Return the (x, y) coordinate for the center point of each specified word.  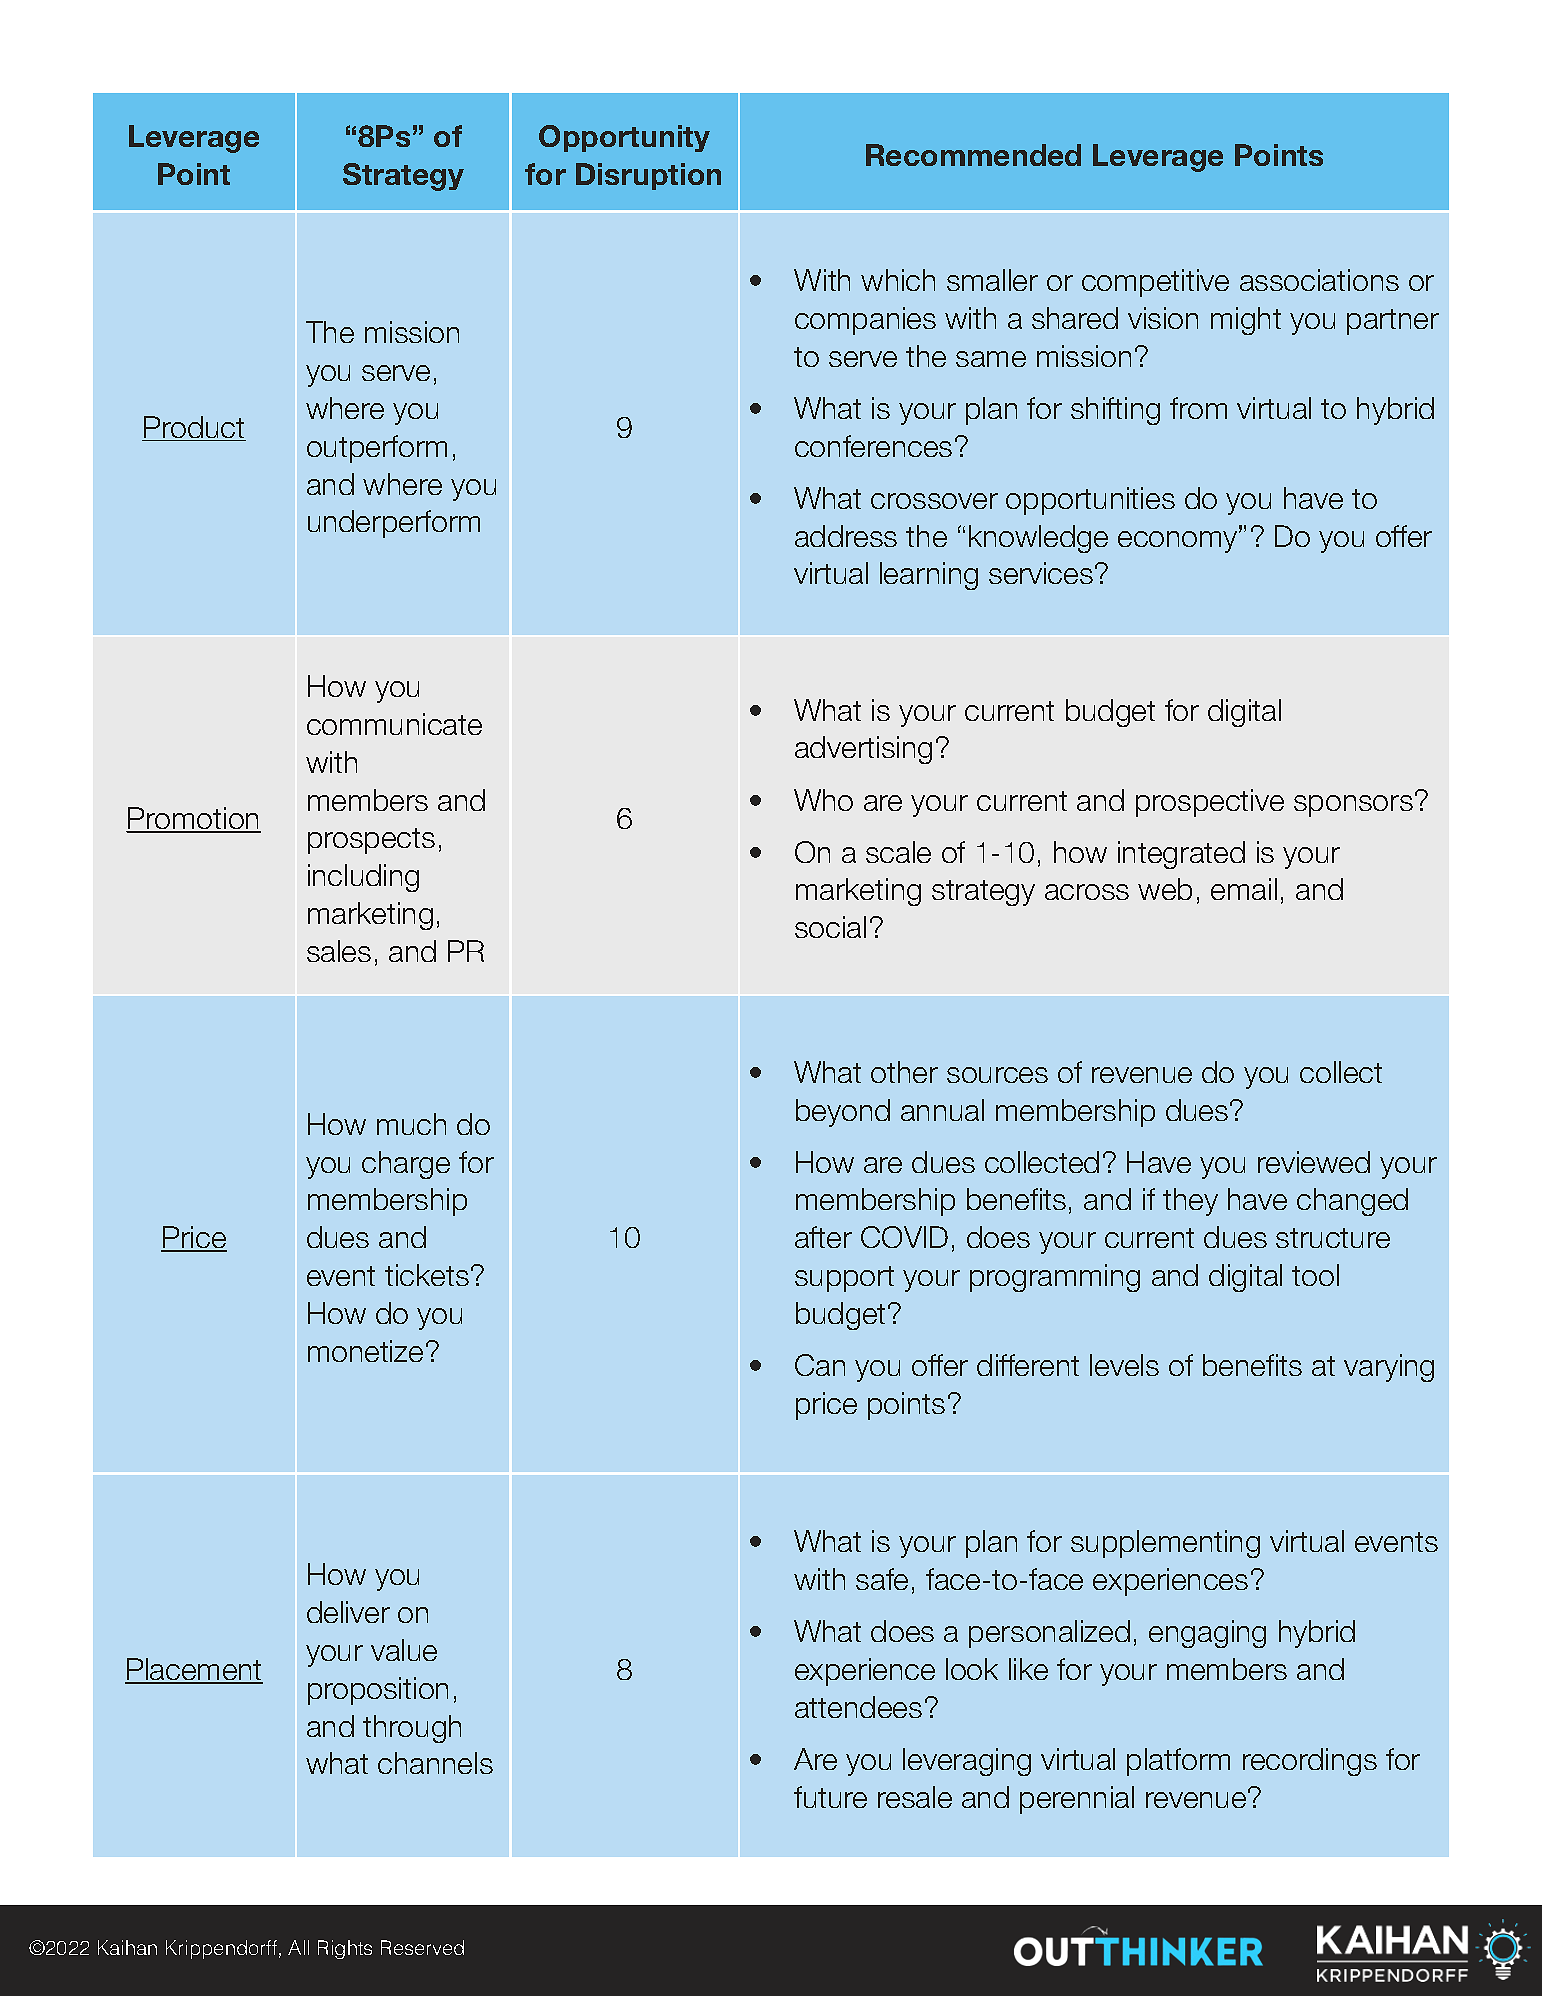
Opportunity (624, 138)
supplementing (1165, 1544)
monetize (365, 1351)
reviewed (1314, 1162)
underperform (394, 524)
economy (1179, 542)
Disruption (648, 176)
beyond (843, 1113)
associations (1319, 280)
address (846, 536)
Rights (345, 1949)
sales (339, 951)
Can (820, 1365)
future (830, 1797)
